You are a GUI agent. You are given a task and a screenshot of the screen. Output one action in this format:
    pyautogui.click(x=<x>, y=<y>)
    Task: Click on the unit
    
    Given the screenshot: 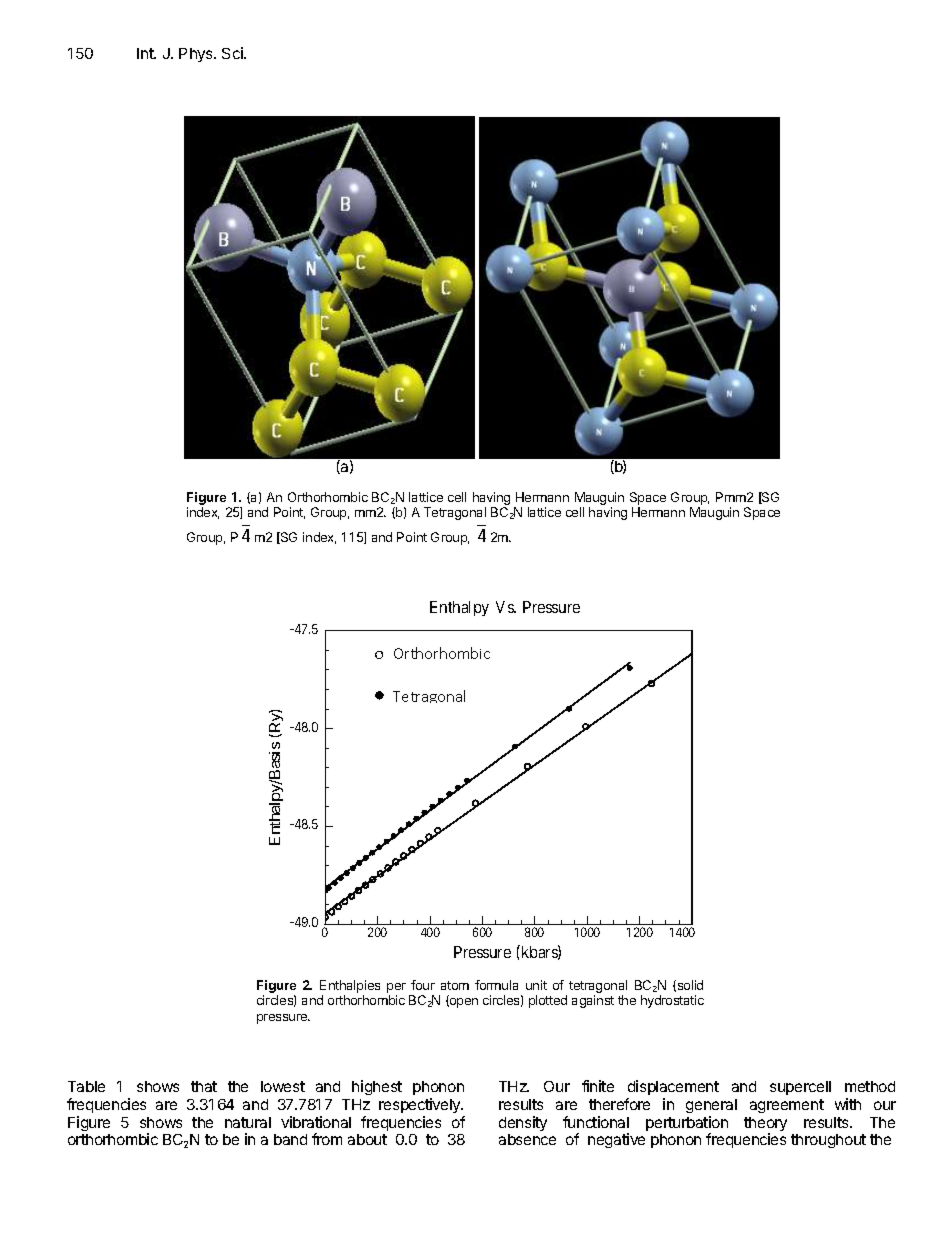 What is the action you would take?
    pyautogui.click(x=536, y=985)
